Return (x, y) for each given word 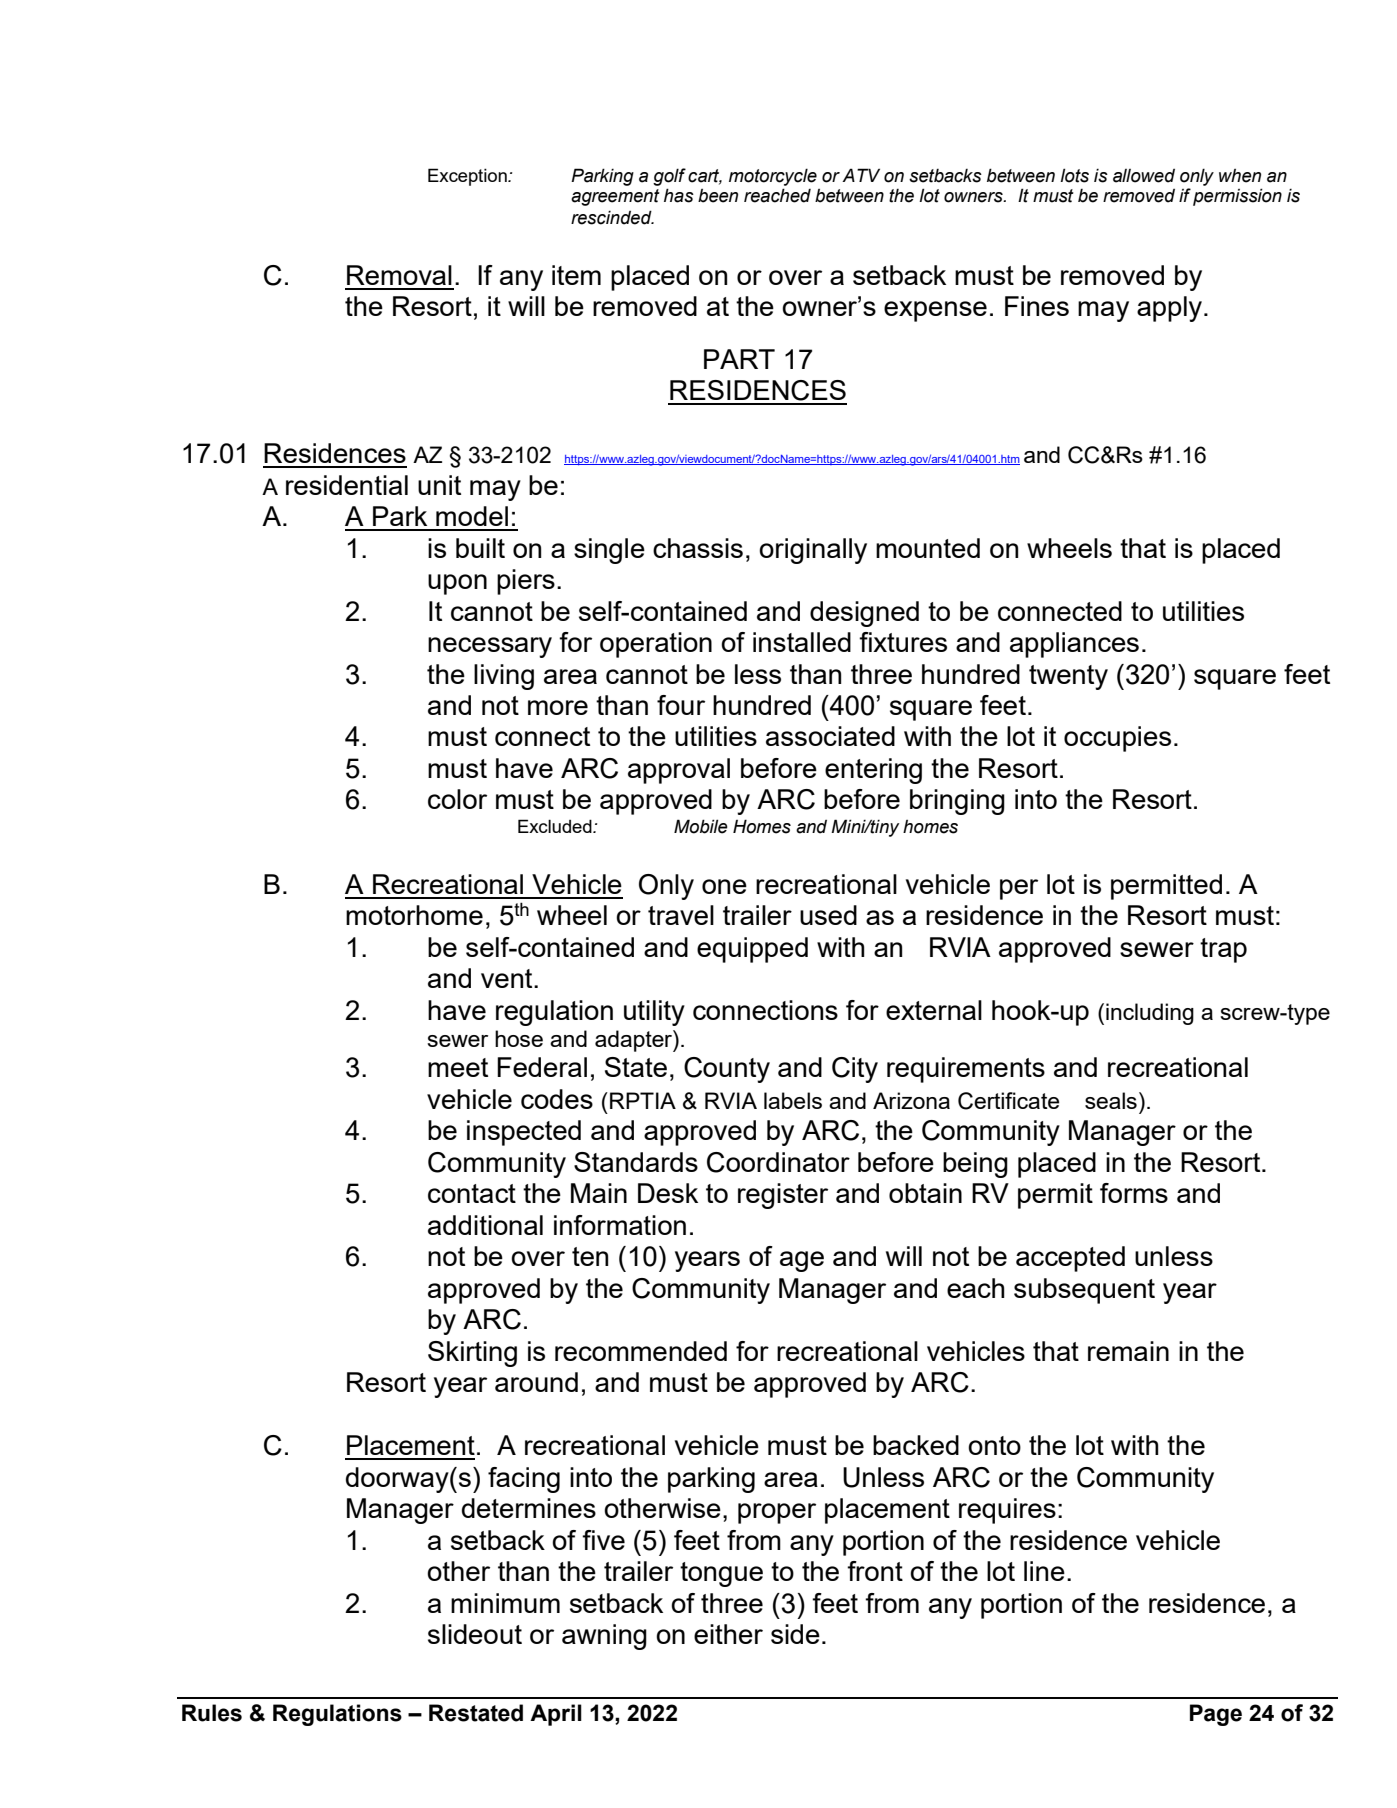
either (728, 1634)
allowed (1144, 176)
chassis (698, 548)
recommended (641, 1351)
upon (457, 584)
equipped (752, 950)
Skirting (472, 1354)
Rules (212, 1713)
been (718, 196)
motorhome (414, 915)
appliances (1074, 645)
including (1150, 1014)
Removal (399, 275)
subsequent (1084, 1291)
